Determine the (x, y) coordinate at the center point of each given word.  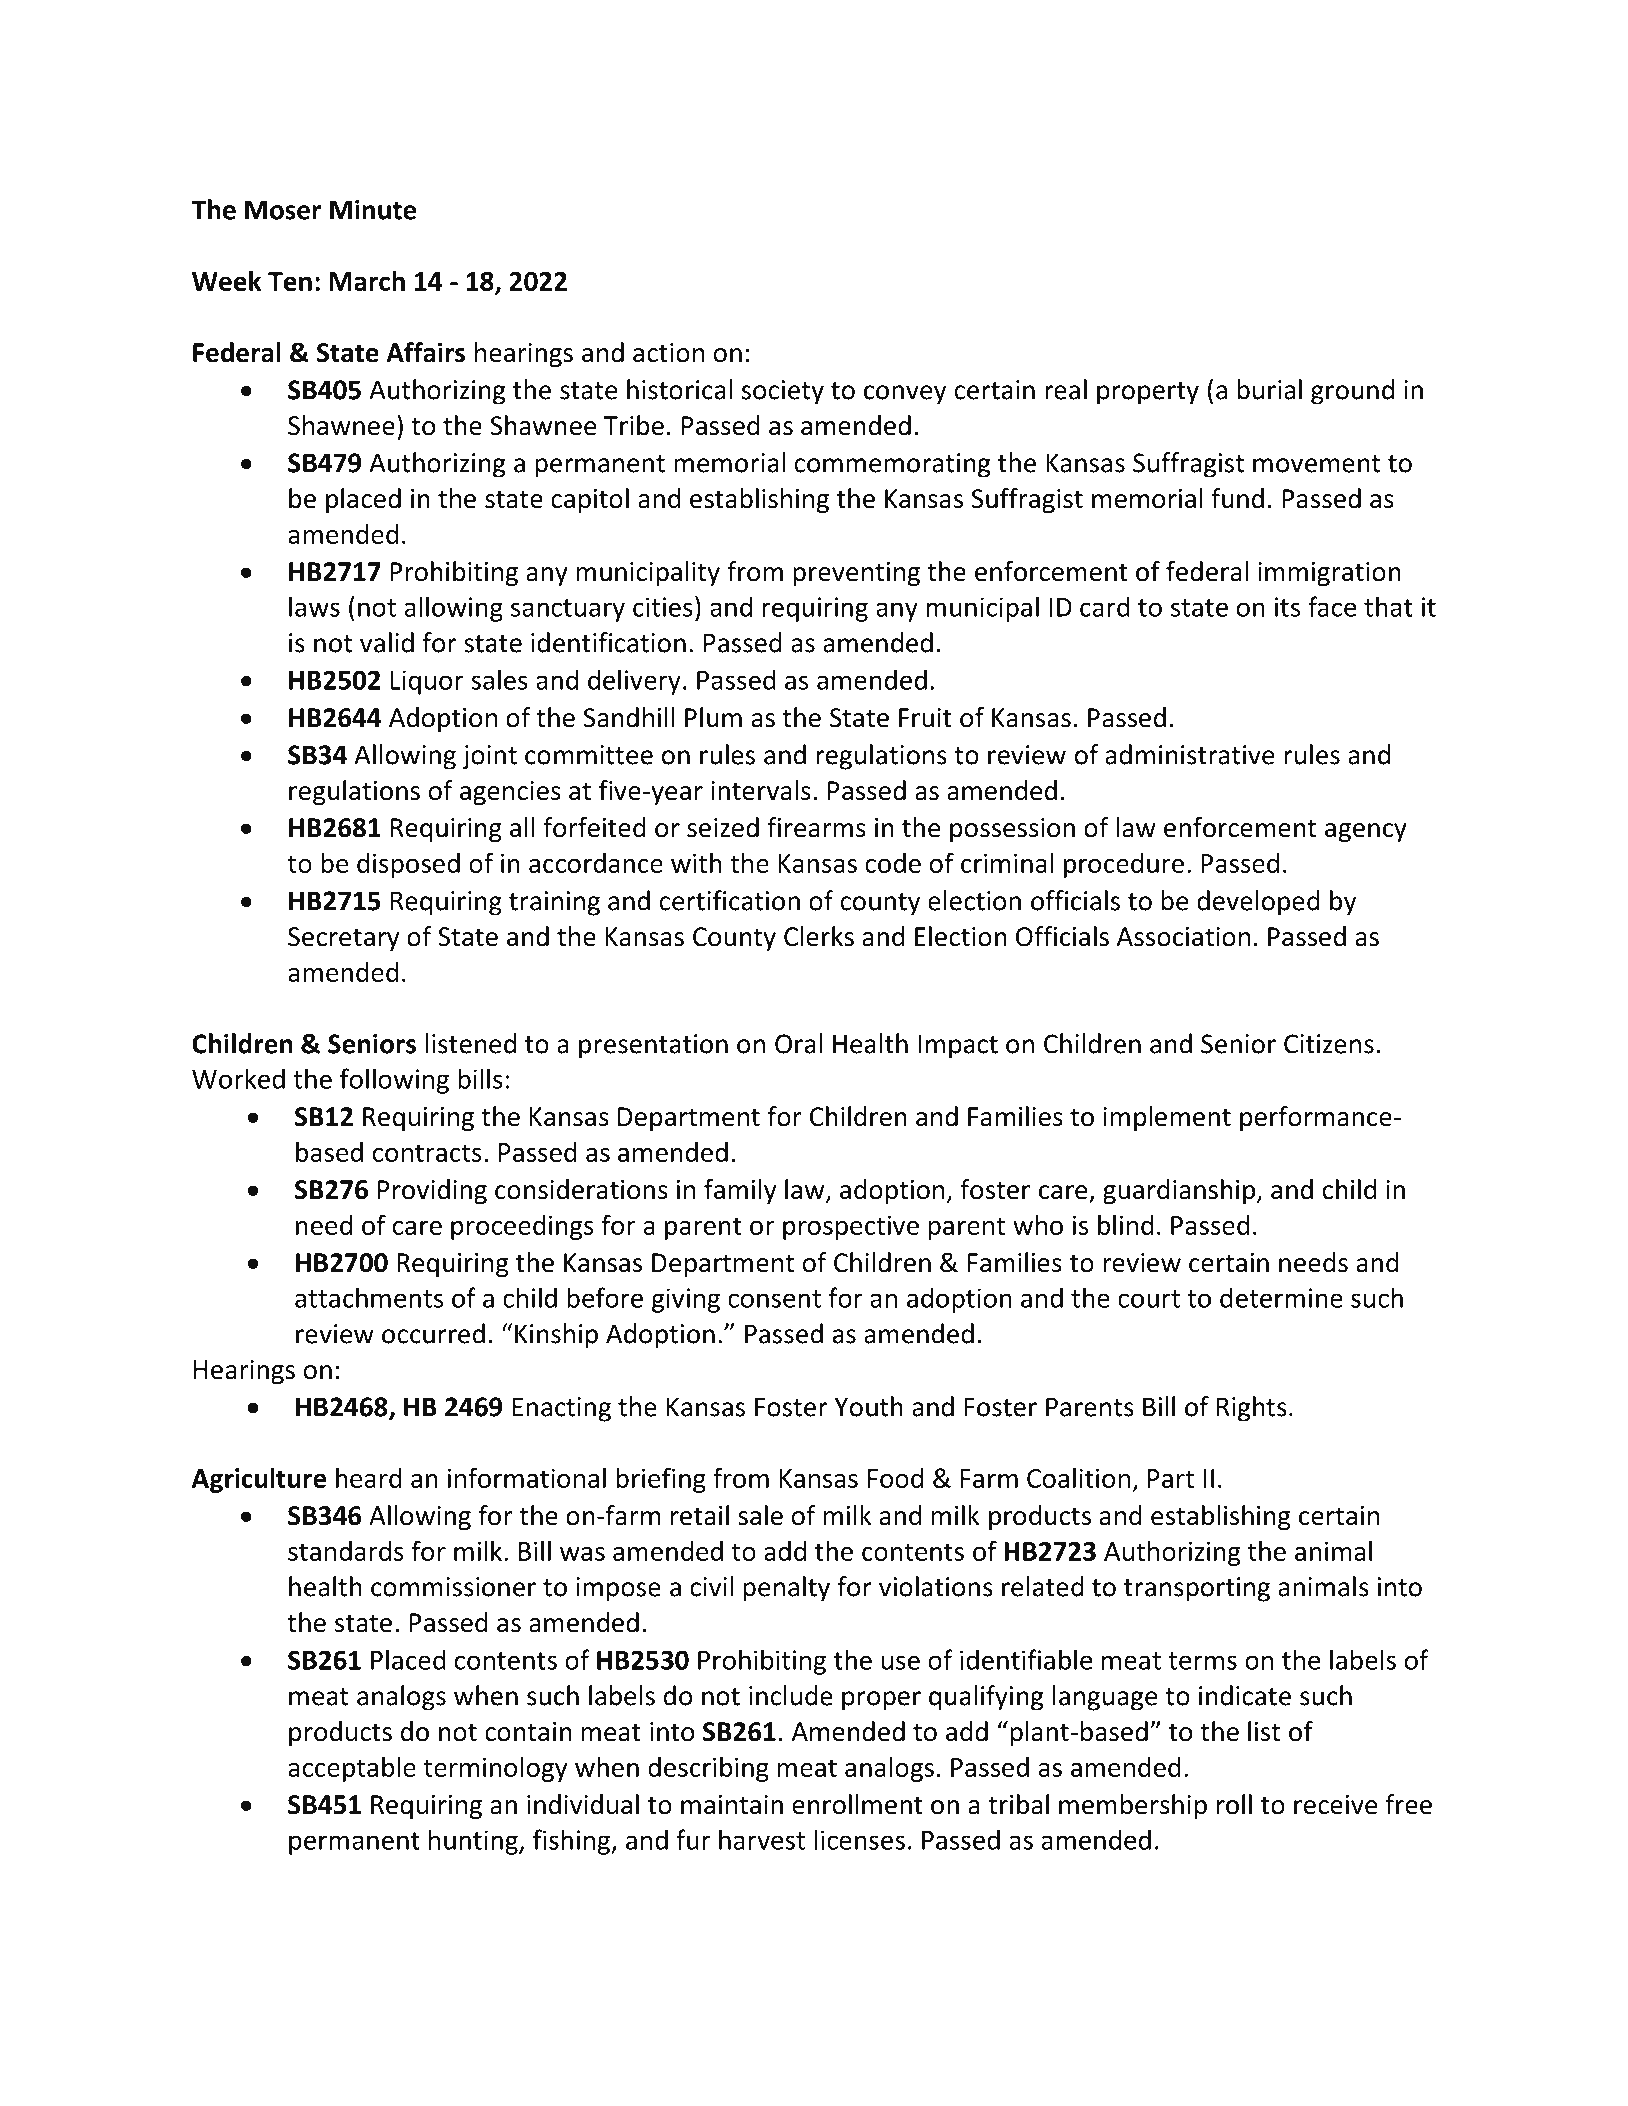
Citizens (1329, 1044)
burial (1269, 389)
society (783, 392)
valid (387, 642)
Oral (799, 1043)
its (1287, 607)
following (394, 1081)
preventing (856, 574)
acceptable (352, 1769)
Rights (1252, 1409)
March (367, 281)
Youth (869, 1406)
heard (369, 1477)
